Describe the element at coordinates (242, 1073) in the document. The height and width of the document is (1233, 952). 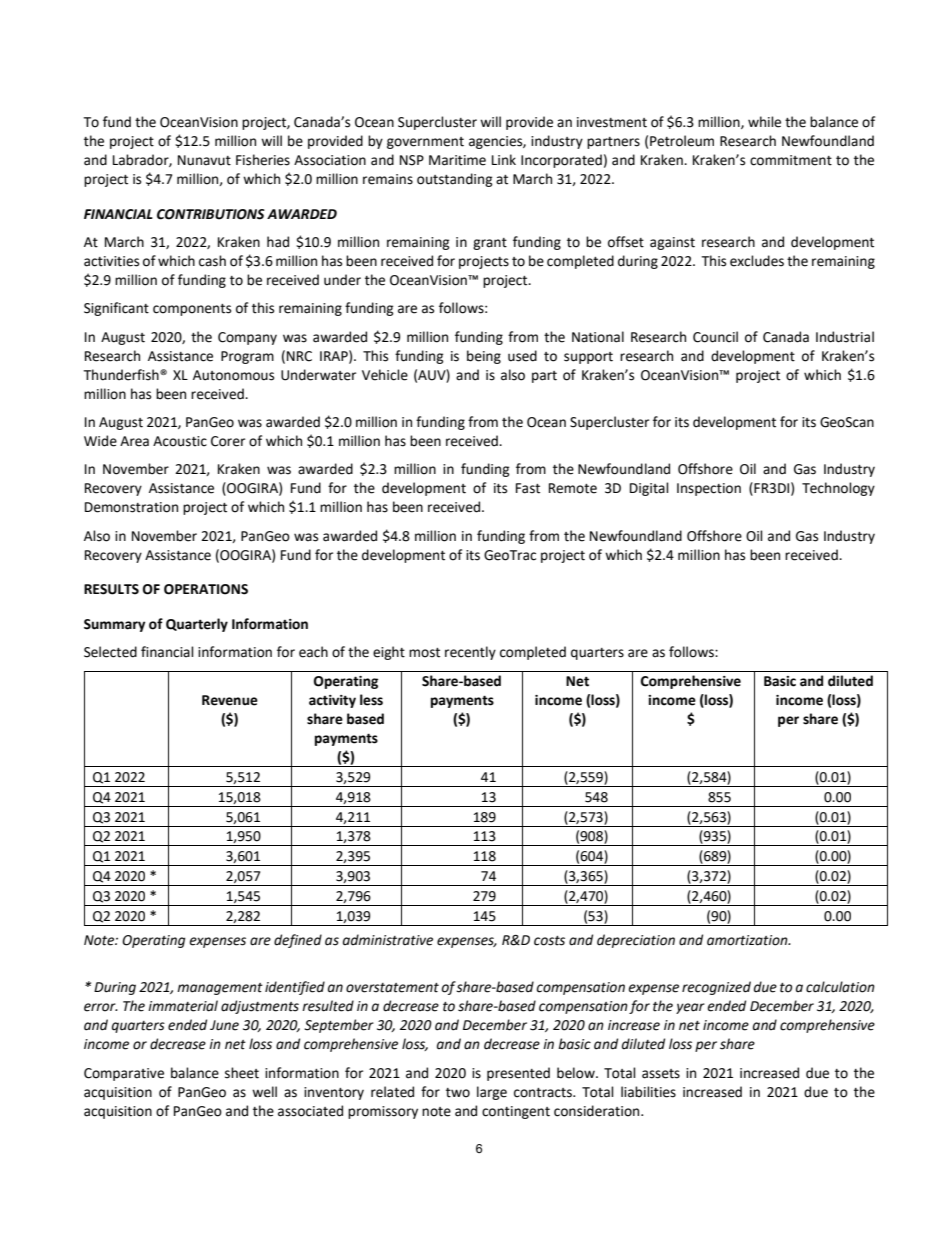
I see `sheet` at that location.
